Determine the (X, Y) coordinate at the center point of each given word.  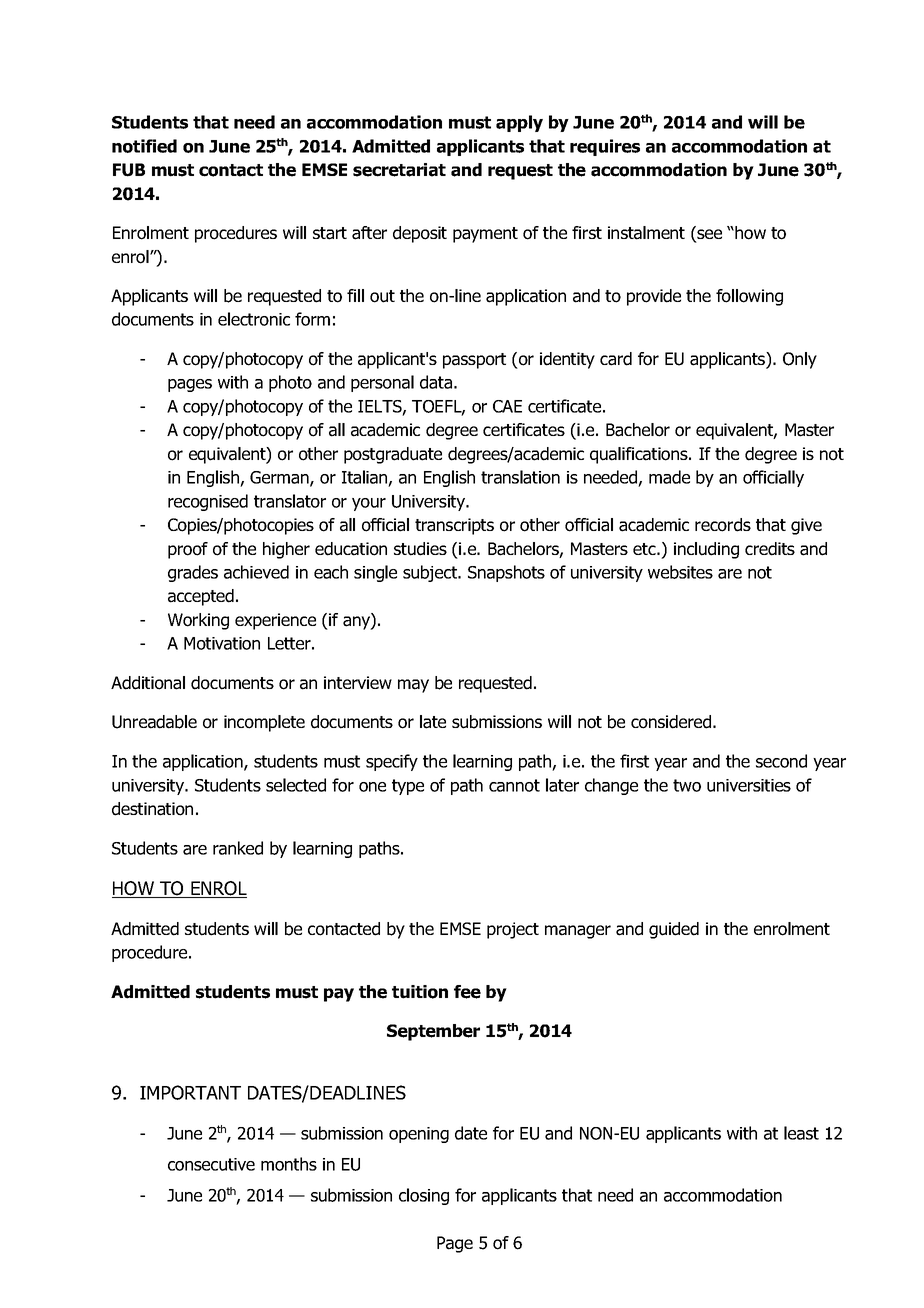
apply (519, 123)
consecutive (211, 1164)
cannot (514, 785)
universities (749, 785)
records (723, 525)
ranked (238, 848)
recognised (208, 502)
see (708, 234)
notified (144, 146)
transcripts (454, 526)
